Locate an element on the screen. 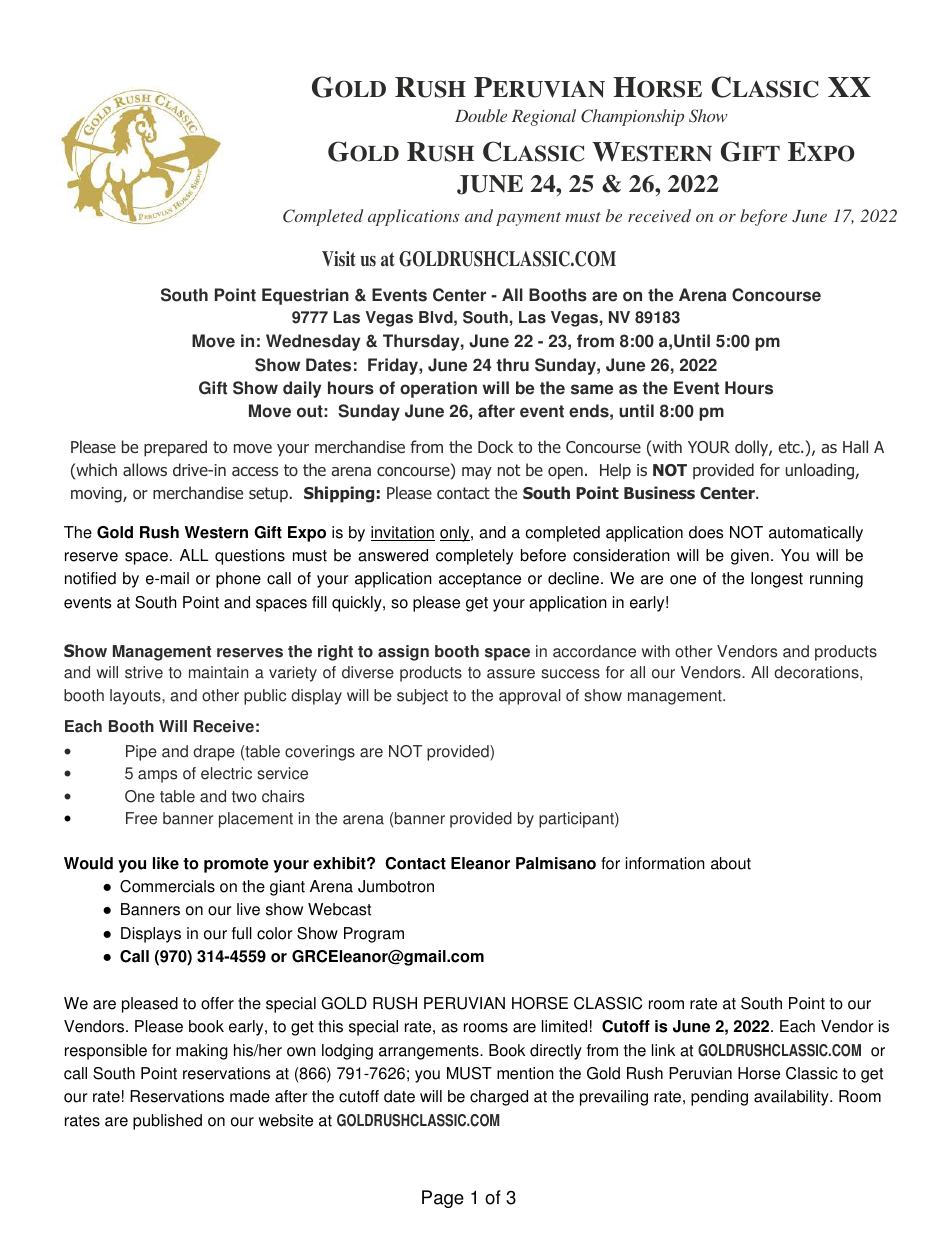 The image size is (952, 1233). Contact is located at coordinates (415, 863).
